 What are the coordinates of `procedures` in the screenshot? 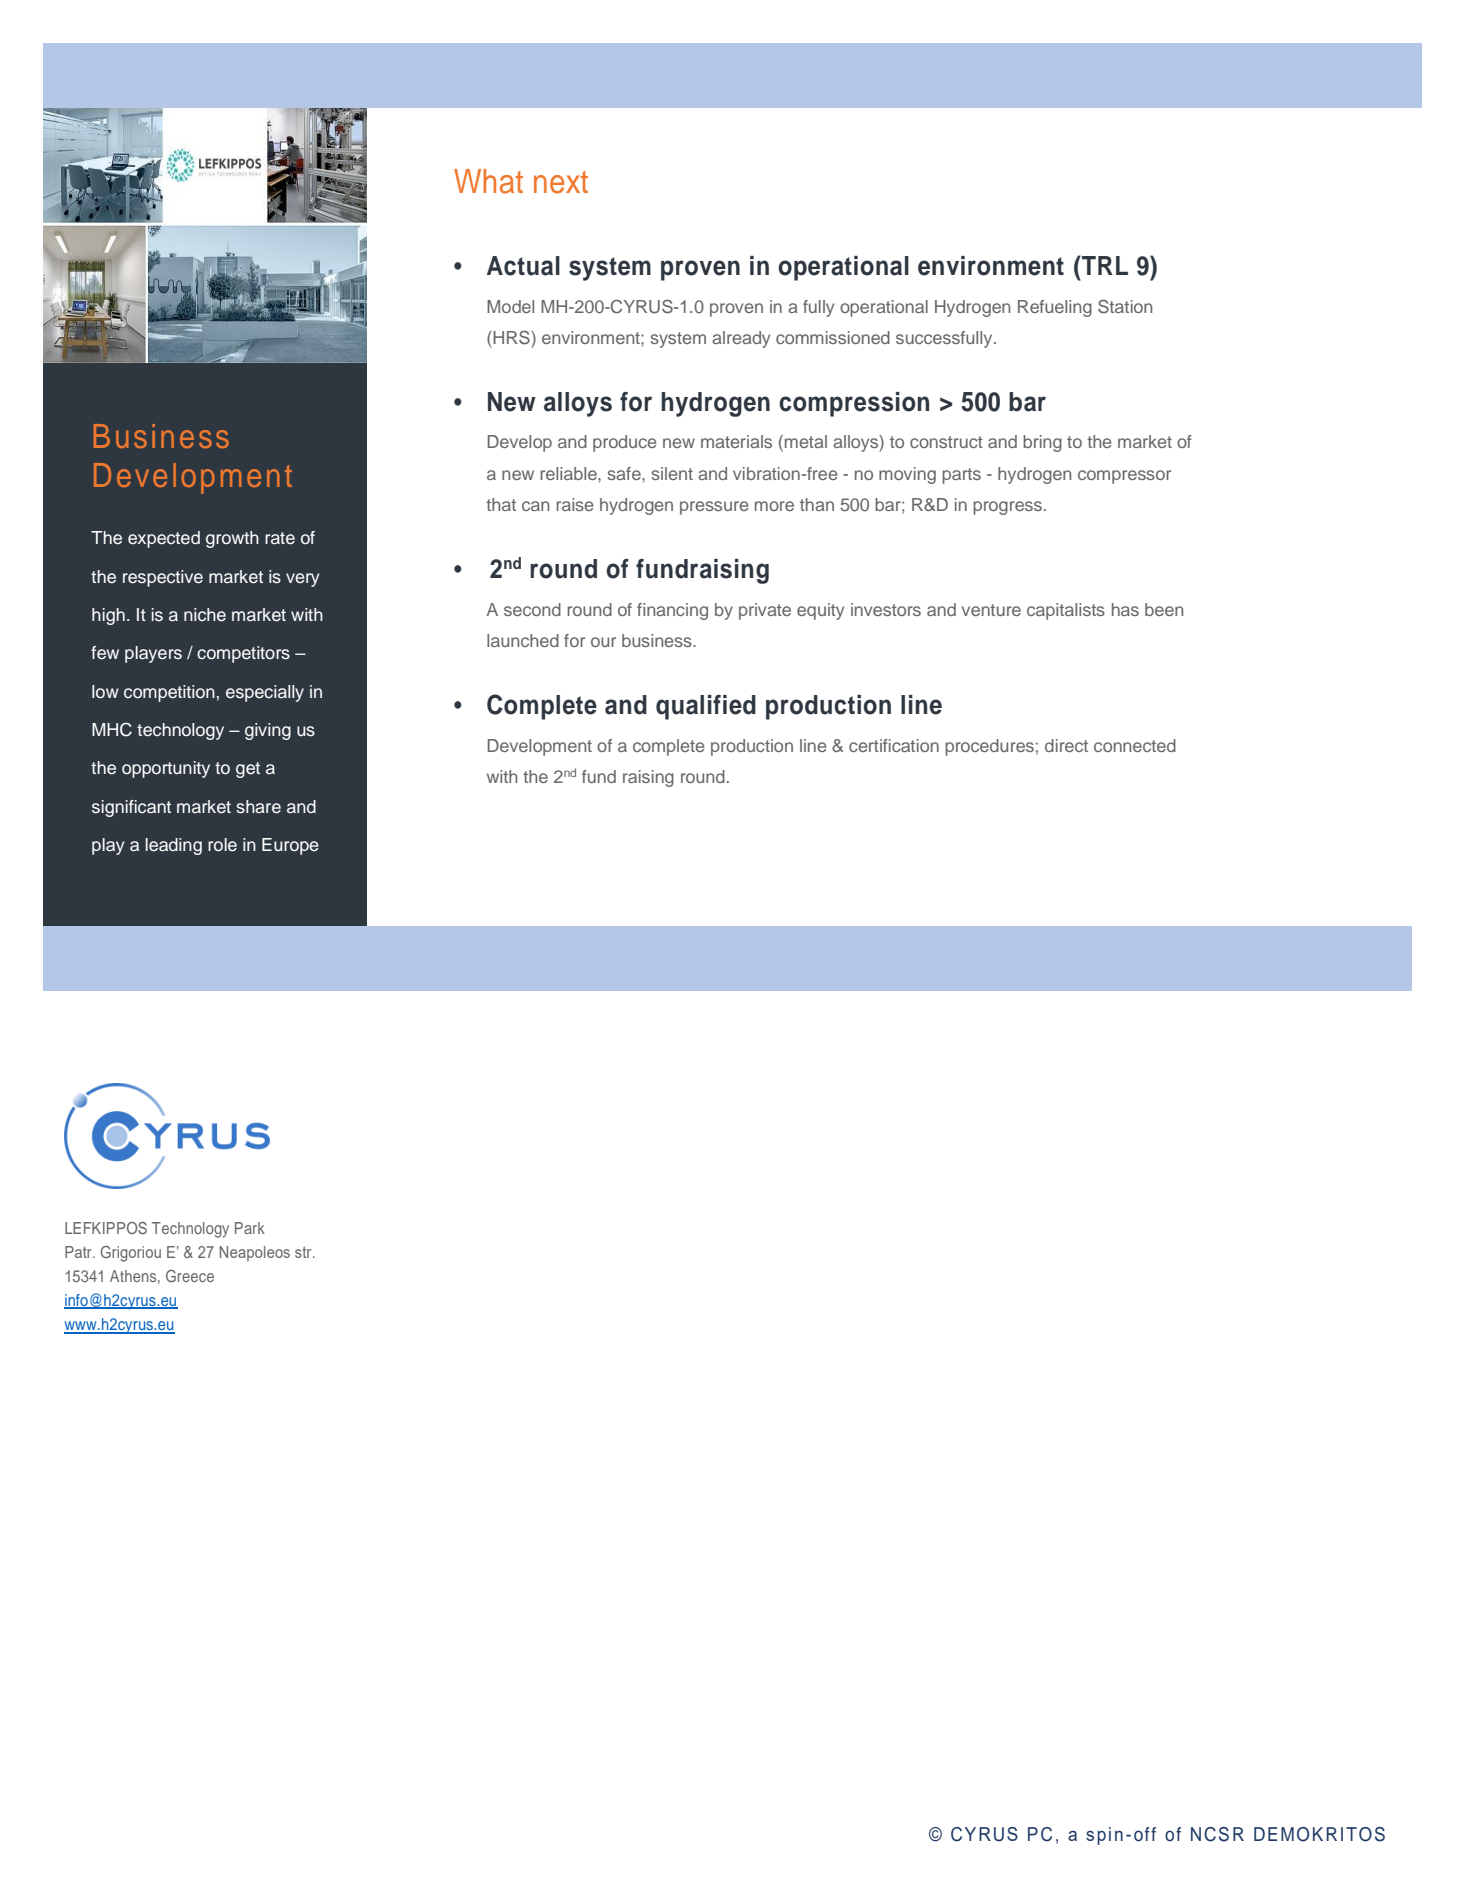 It's located at (989, 747).
